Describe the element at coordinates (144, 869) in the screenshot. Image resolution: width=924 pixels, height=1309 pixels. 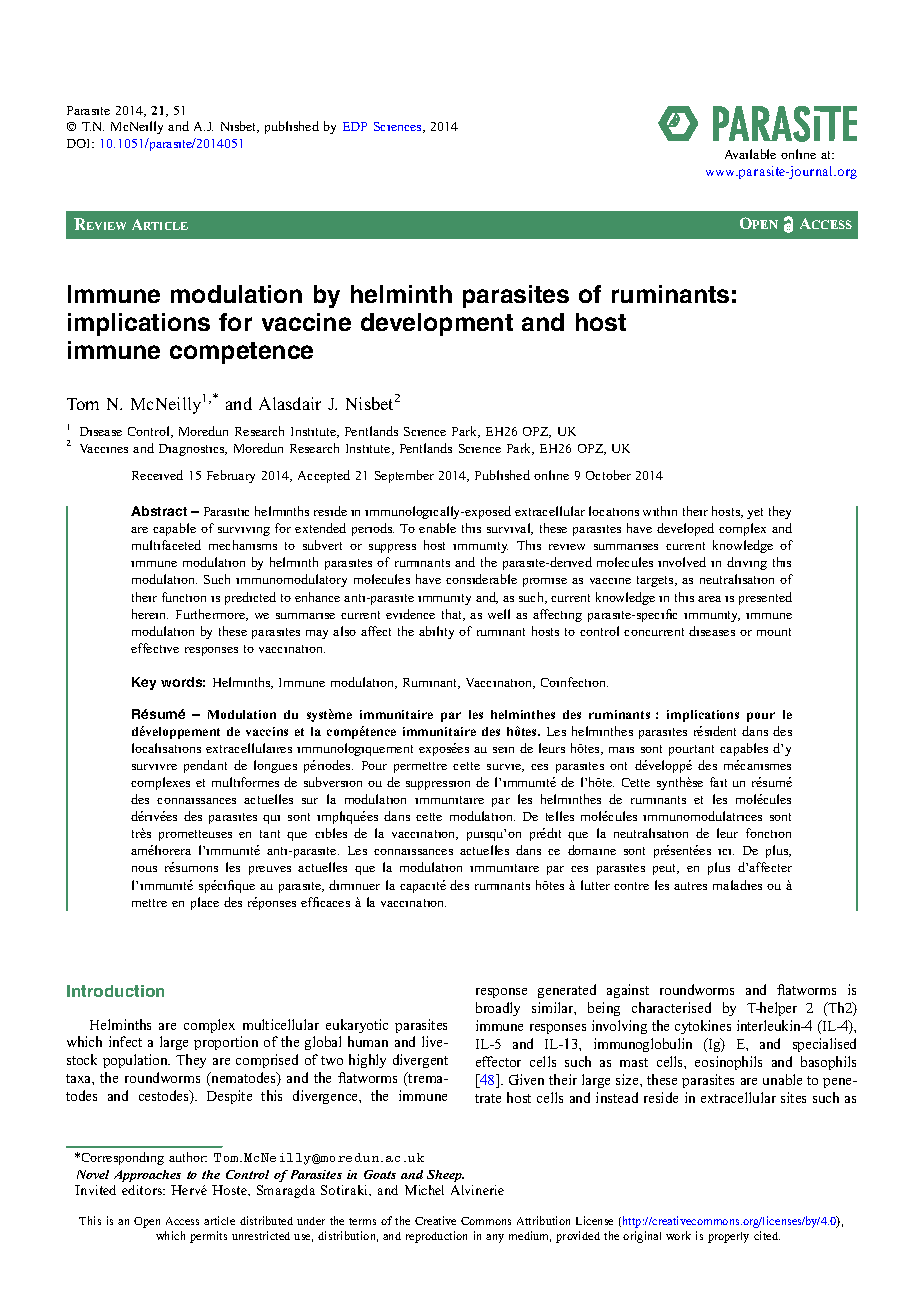
I see `nous` at that location.
